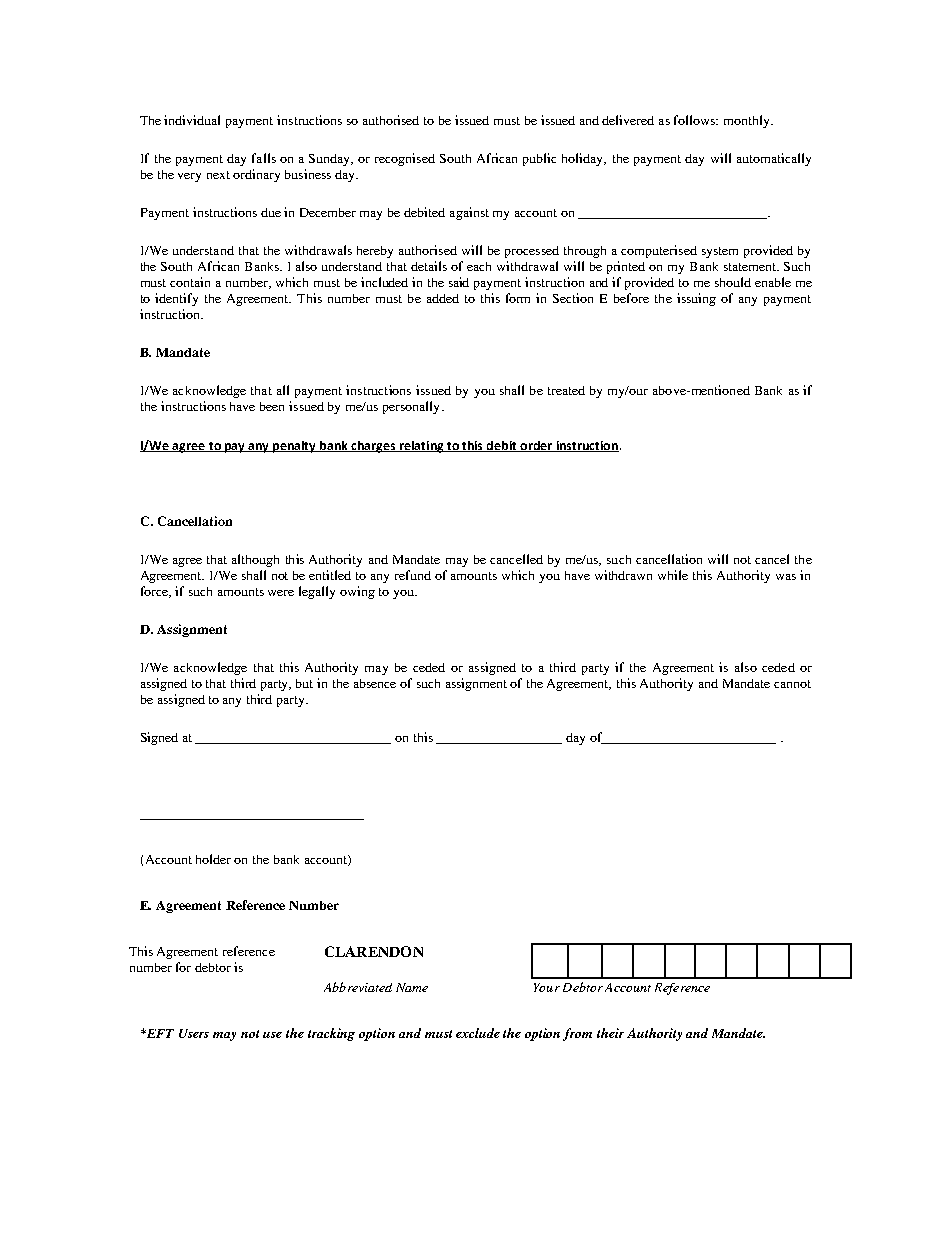 The height and width of the screenshot is (1233, 952). What do you see at coordinates (194, 1033) in the screenshot?
I see `Users` at bounding box center [194, 1033].
